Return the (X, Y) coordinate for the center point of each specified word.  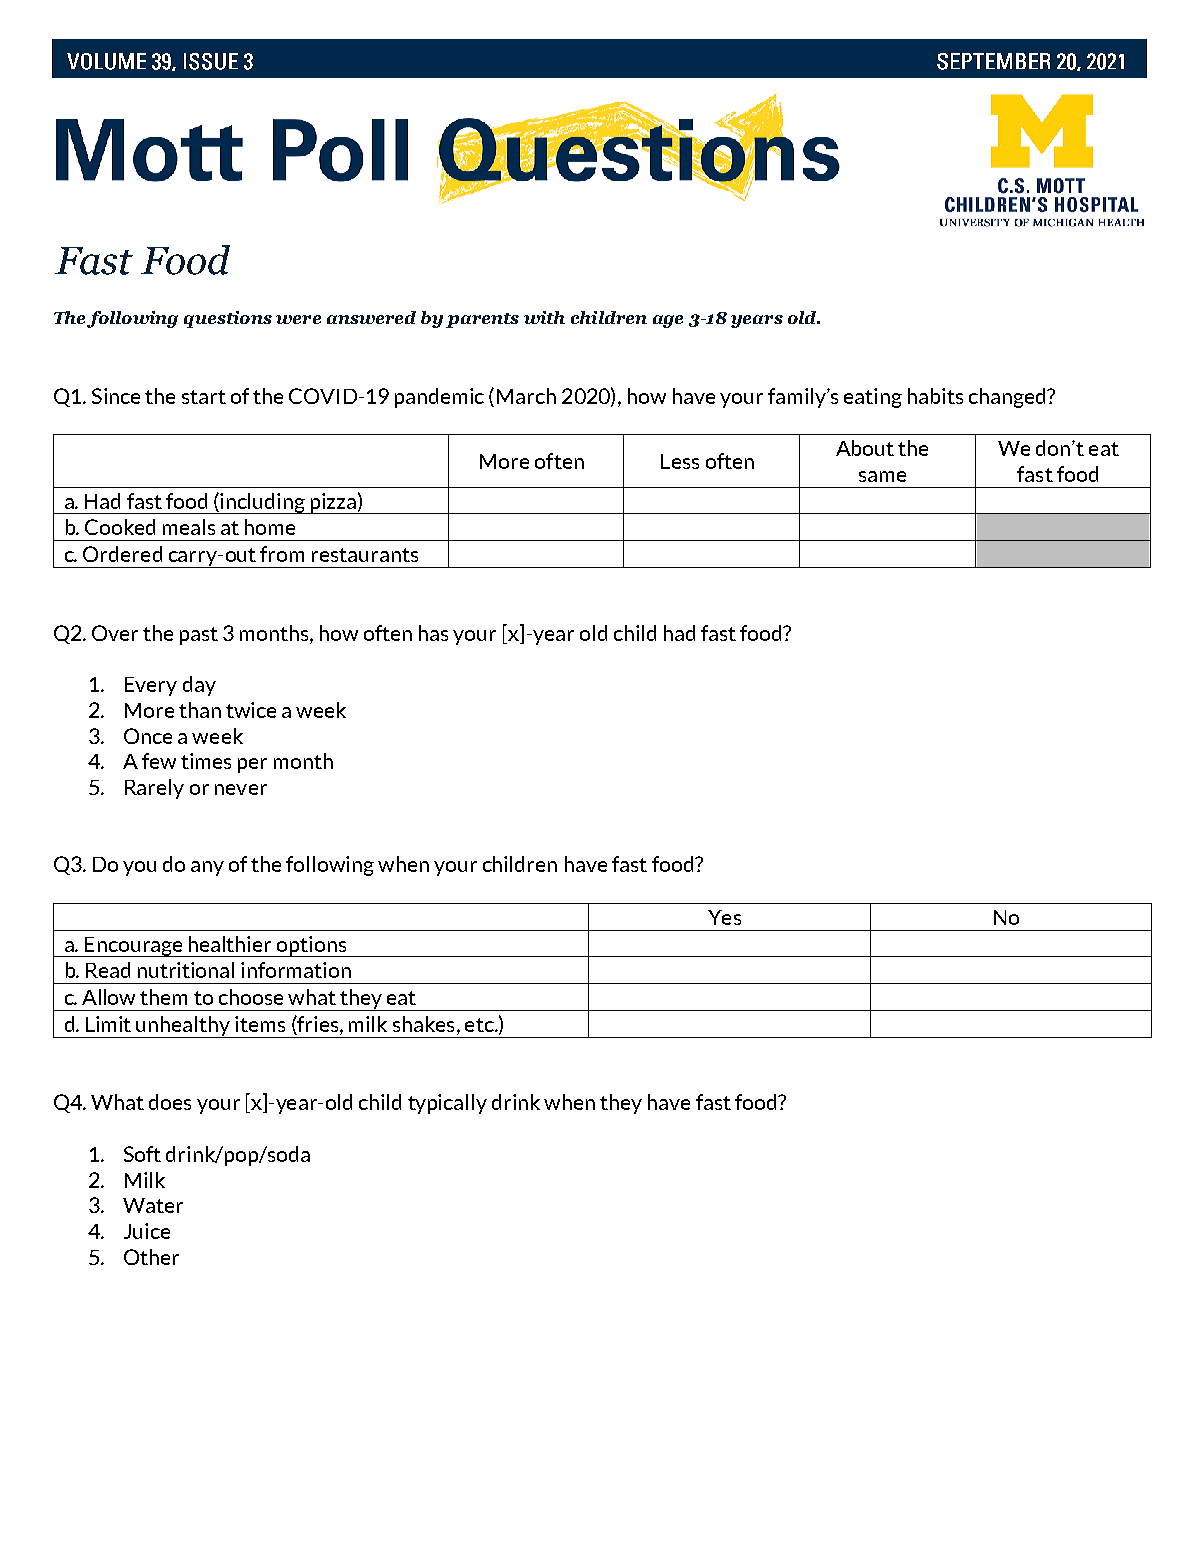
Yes (724, 917)
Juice (147, 1231)
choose (251, 997)
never (241, 789)
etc (480, 1025)
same (882, 476)
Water (153, 1205)
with (544, 317)
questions (228, 319)
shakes (423, 1024)
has (433, 633)
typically (447, 1104)
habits (935, 396)
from (282, 554)
